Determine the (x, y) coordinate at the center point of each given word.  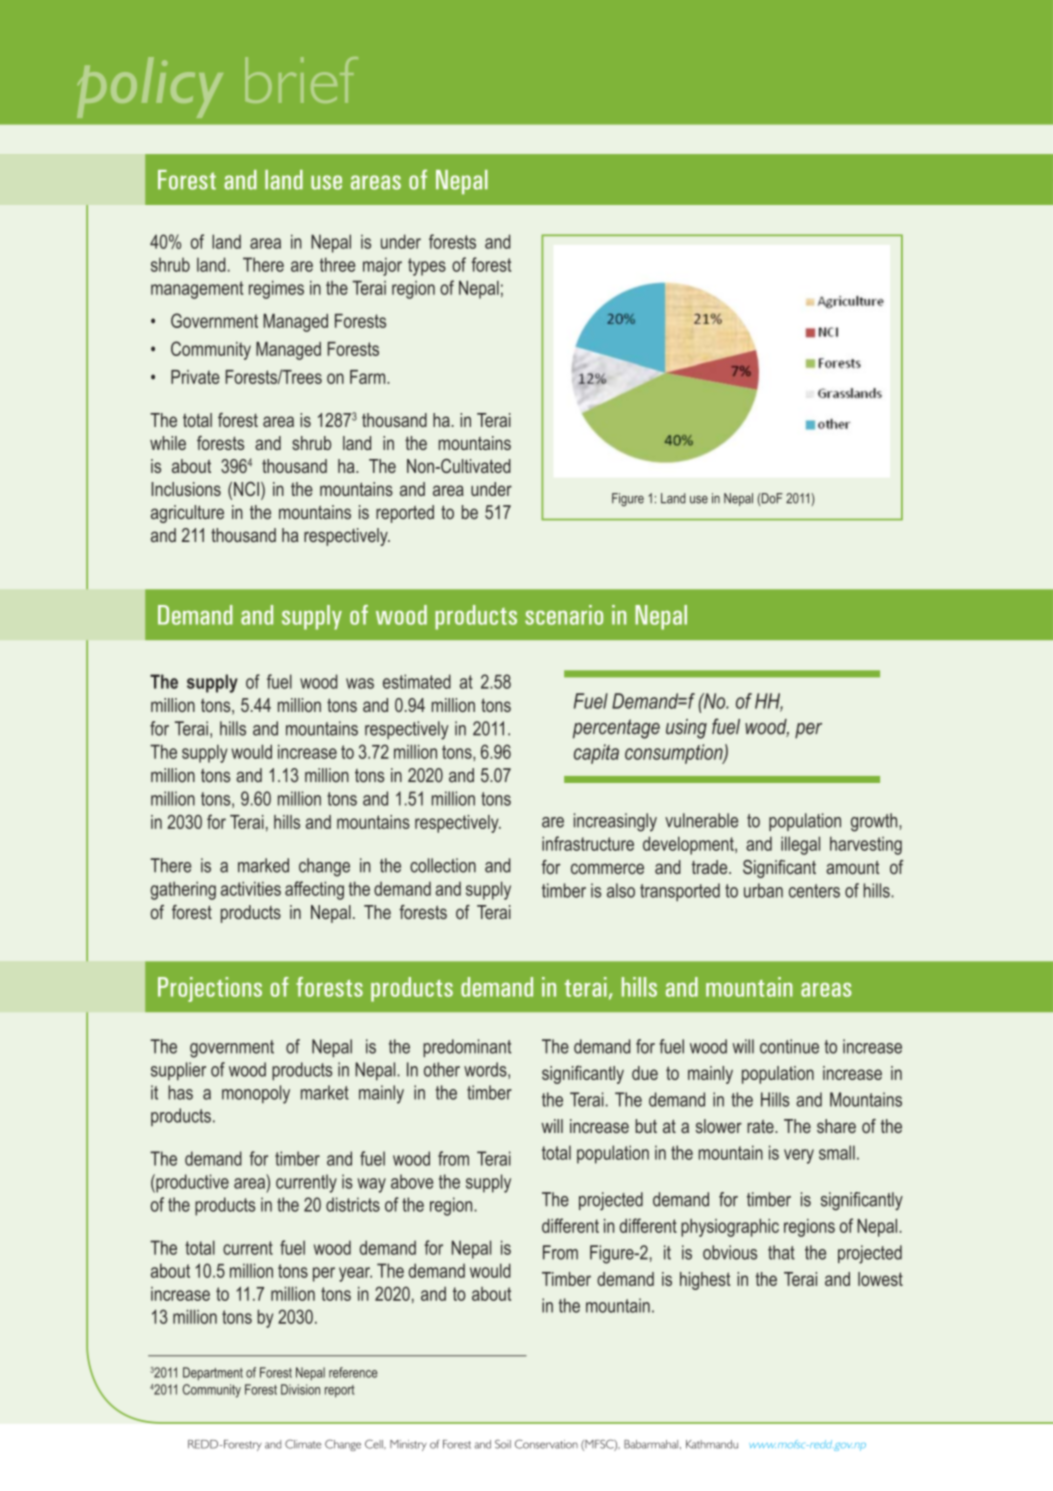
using (686, 729)
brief (301, 80)
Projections (210, 989)
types (427, 267)
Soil (503, 1444)
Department (213, 1374)
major (382, 266)
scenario (564, 615)
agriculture (187, 514)
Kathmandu (712, 1444)
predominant (467, 1048)
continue (789, 1046)
